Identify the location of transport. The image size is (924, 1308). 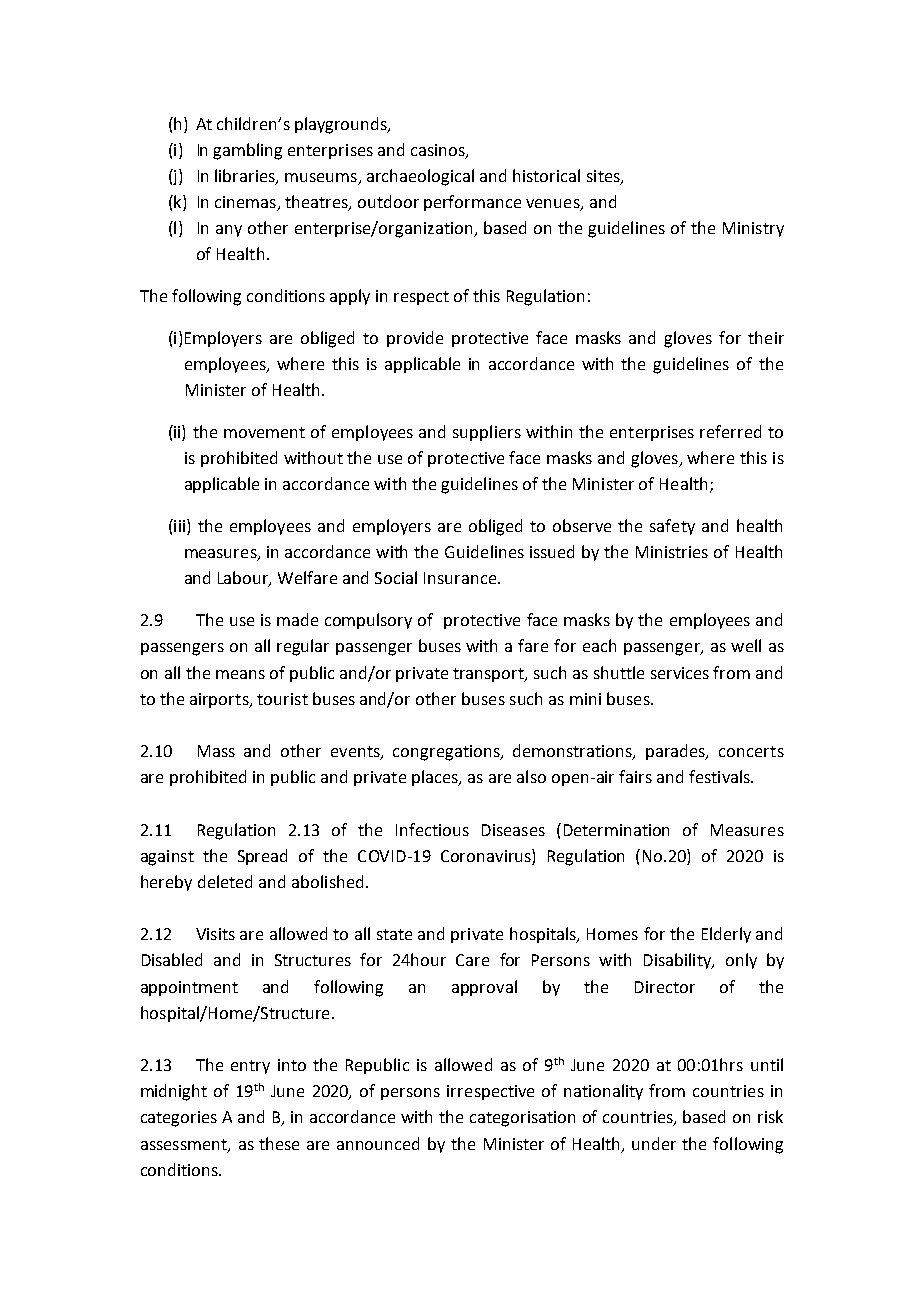
(489, 675).
